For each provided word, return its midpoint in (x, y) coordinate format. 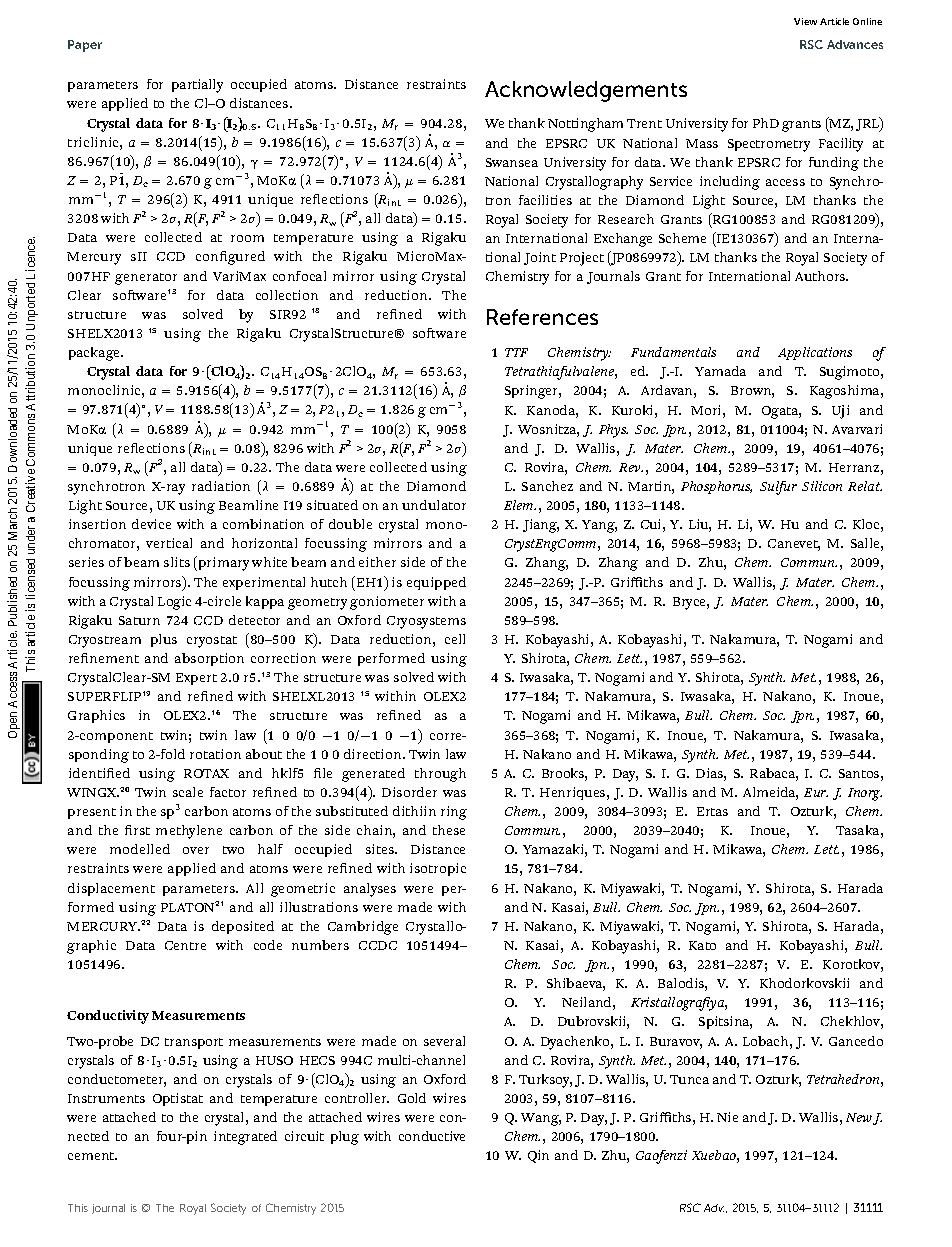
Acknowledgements (586, 91)
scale (188, 792)
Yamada (720, 371)
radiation (221, 486)
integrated (245, 1138)
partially (197, 86)
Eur (816, 792)
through (440, 775)
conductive (432, 1136)
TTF (516, 352)
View (805, 21)
